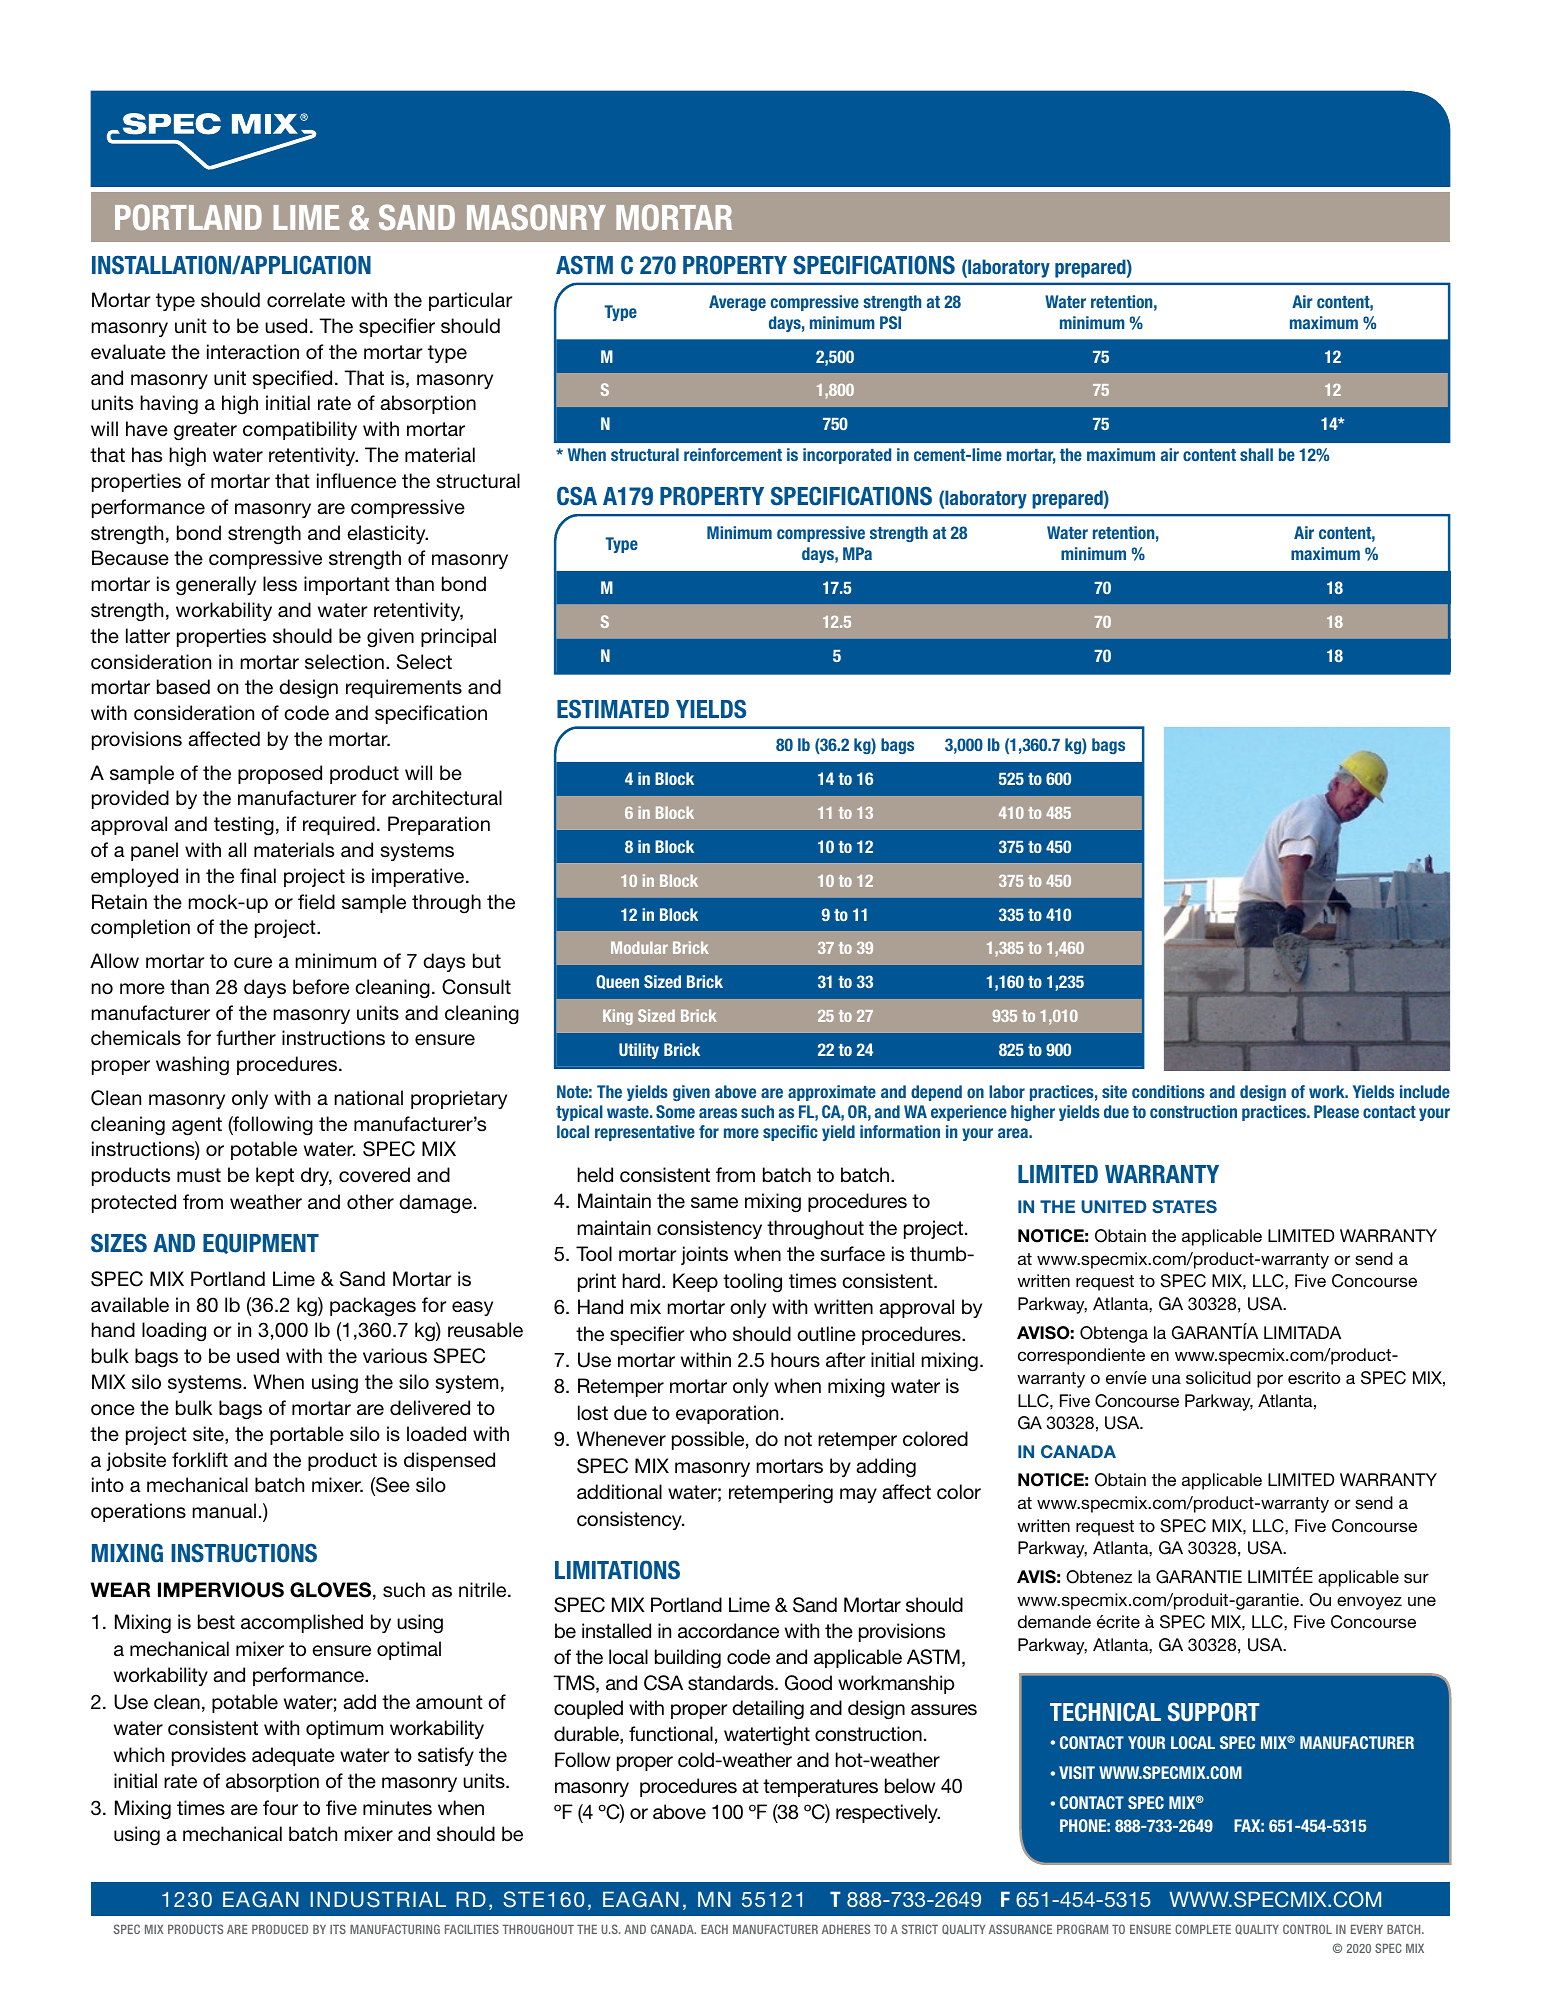 The width and height of the document is (1541, 1995). I want to click on EACH, so click(714, 1929).
